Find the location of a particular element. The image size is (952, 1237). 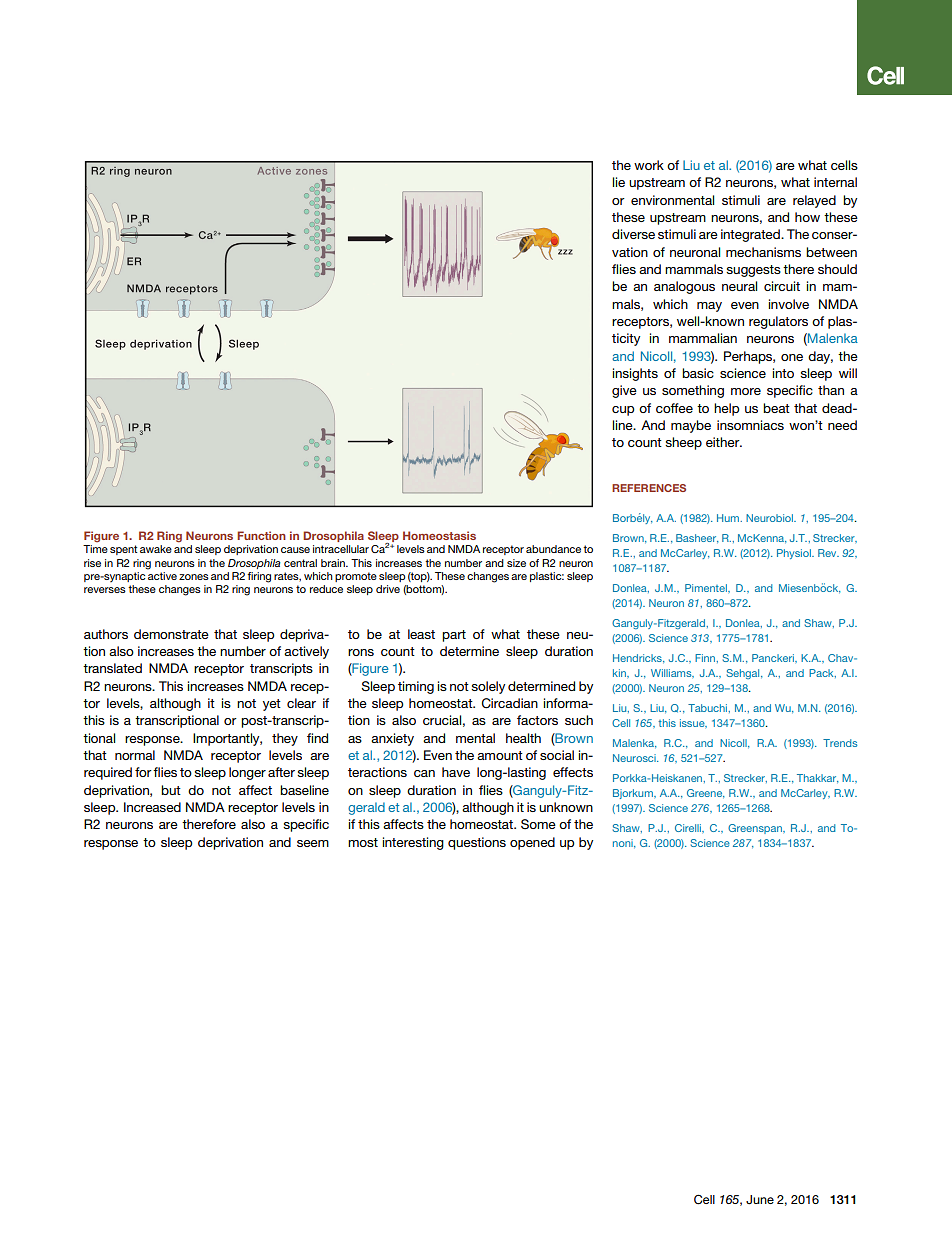

Increased is located at coordinates (152, 807).
